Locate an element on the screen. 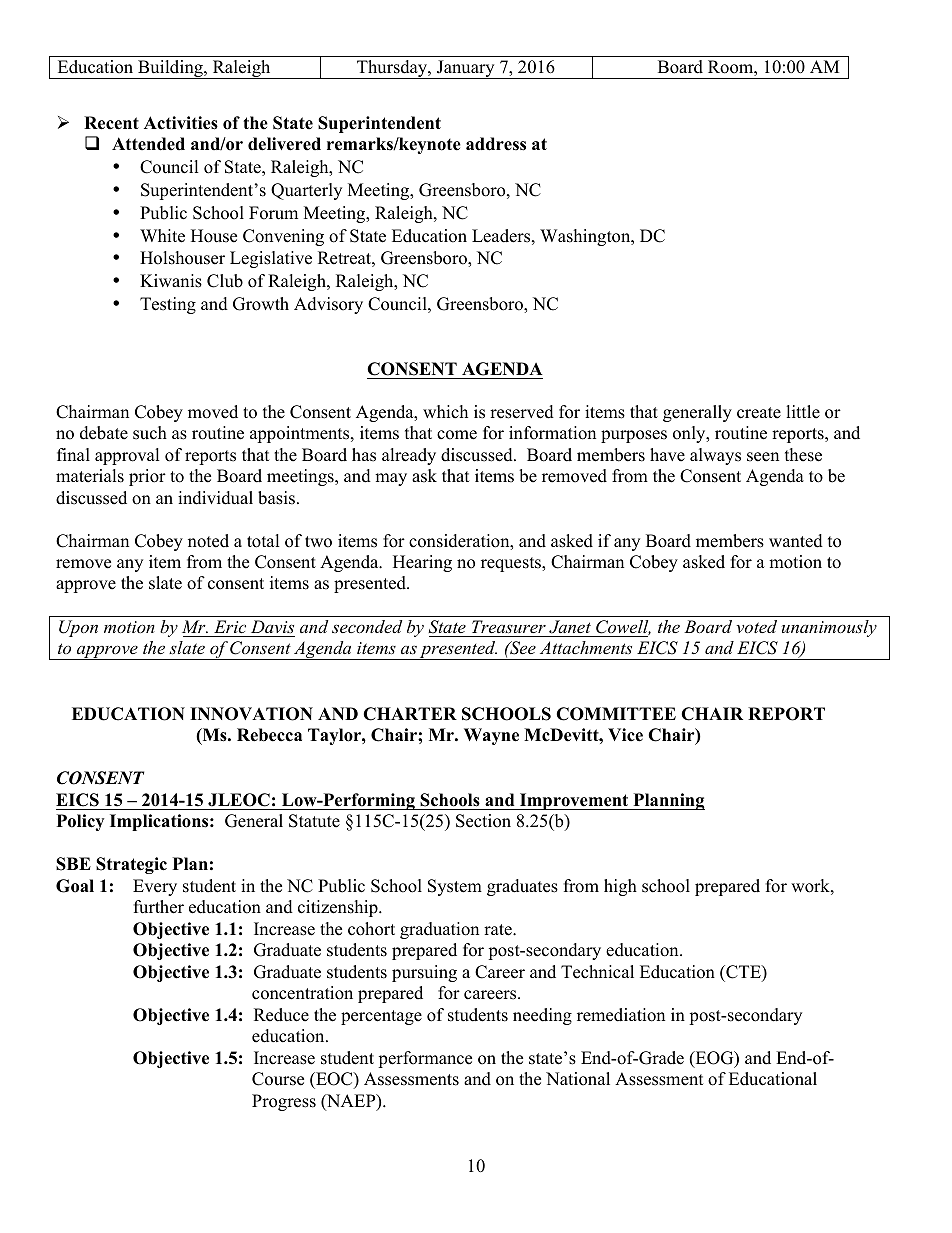 This screenshot has height=1233, width=952. address is located at coordinates (496, 144).
